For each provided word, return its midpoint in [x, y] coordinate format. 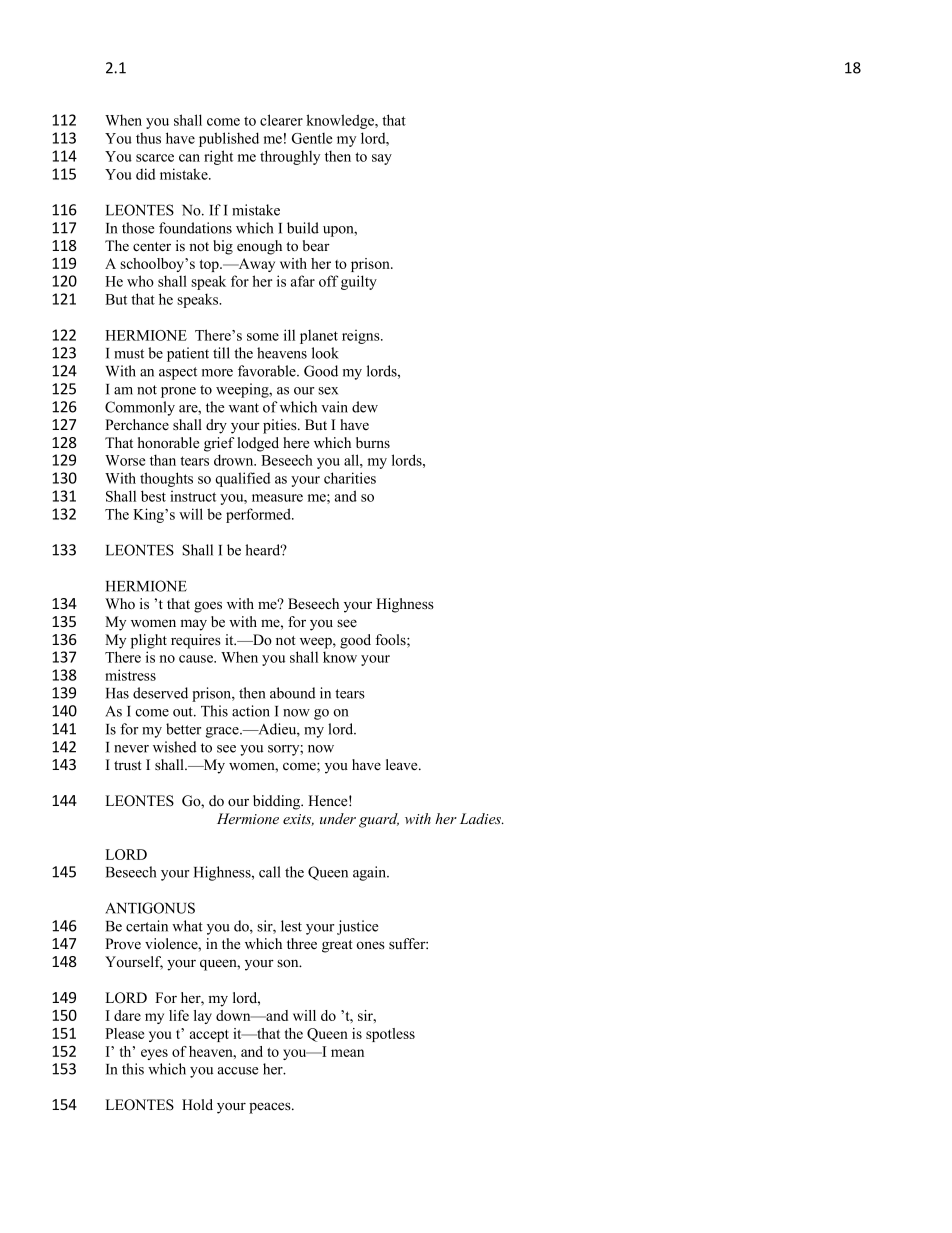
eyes [154, 1054]
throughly [290, 157]
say [382, 159]
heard [264, 550]
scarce [155, 158]
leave [403, 764]
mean [347, 1053]
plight [149, 641]
